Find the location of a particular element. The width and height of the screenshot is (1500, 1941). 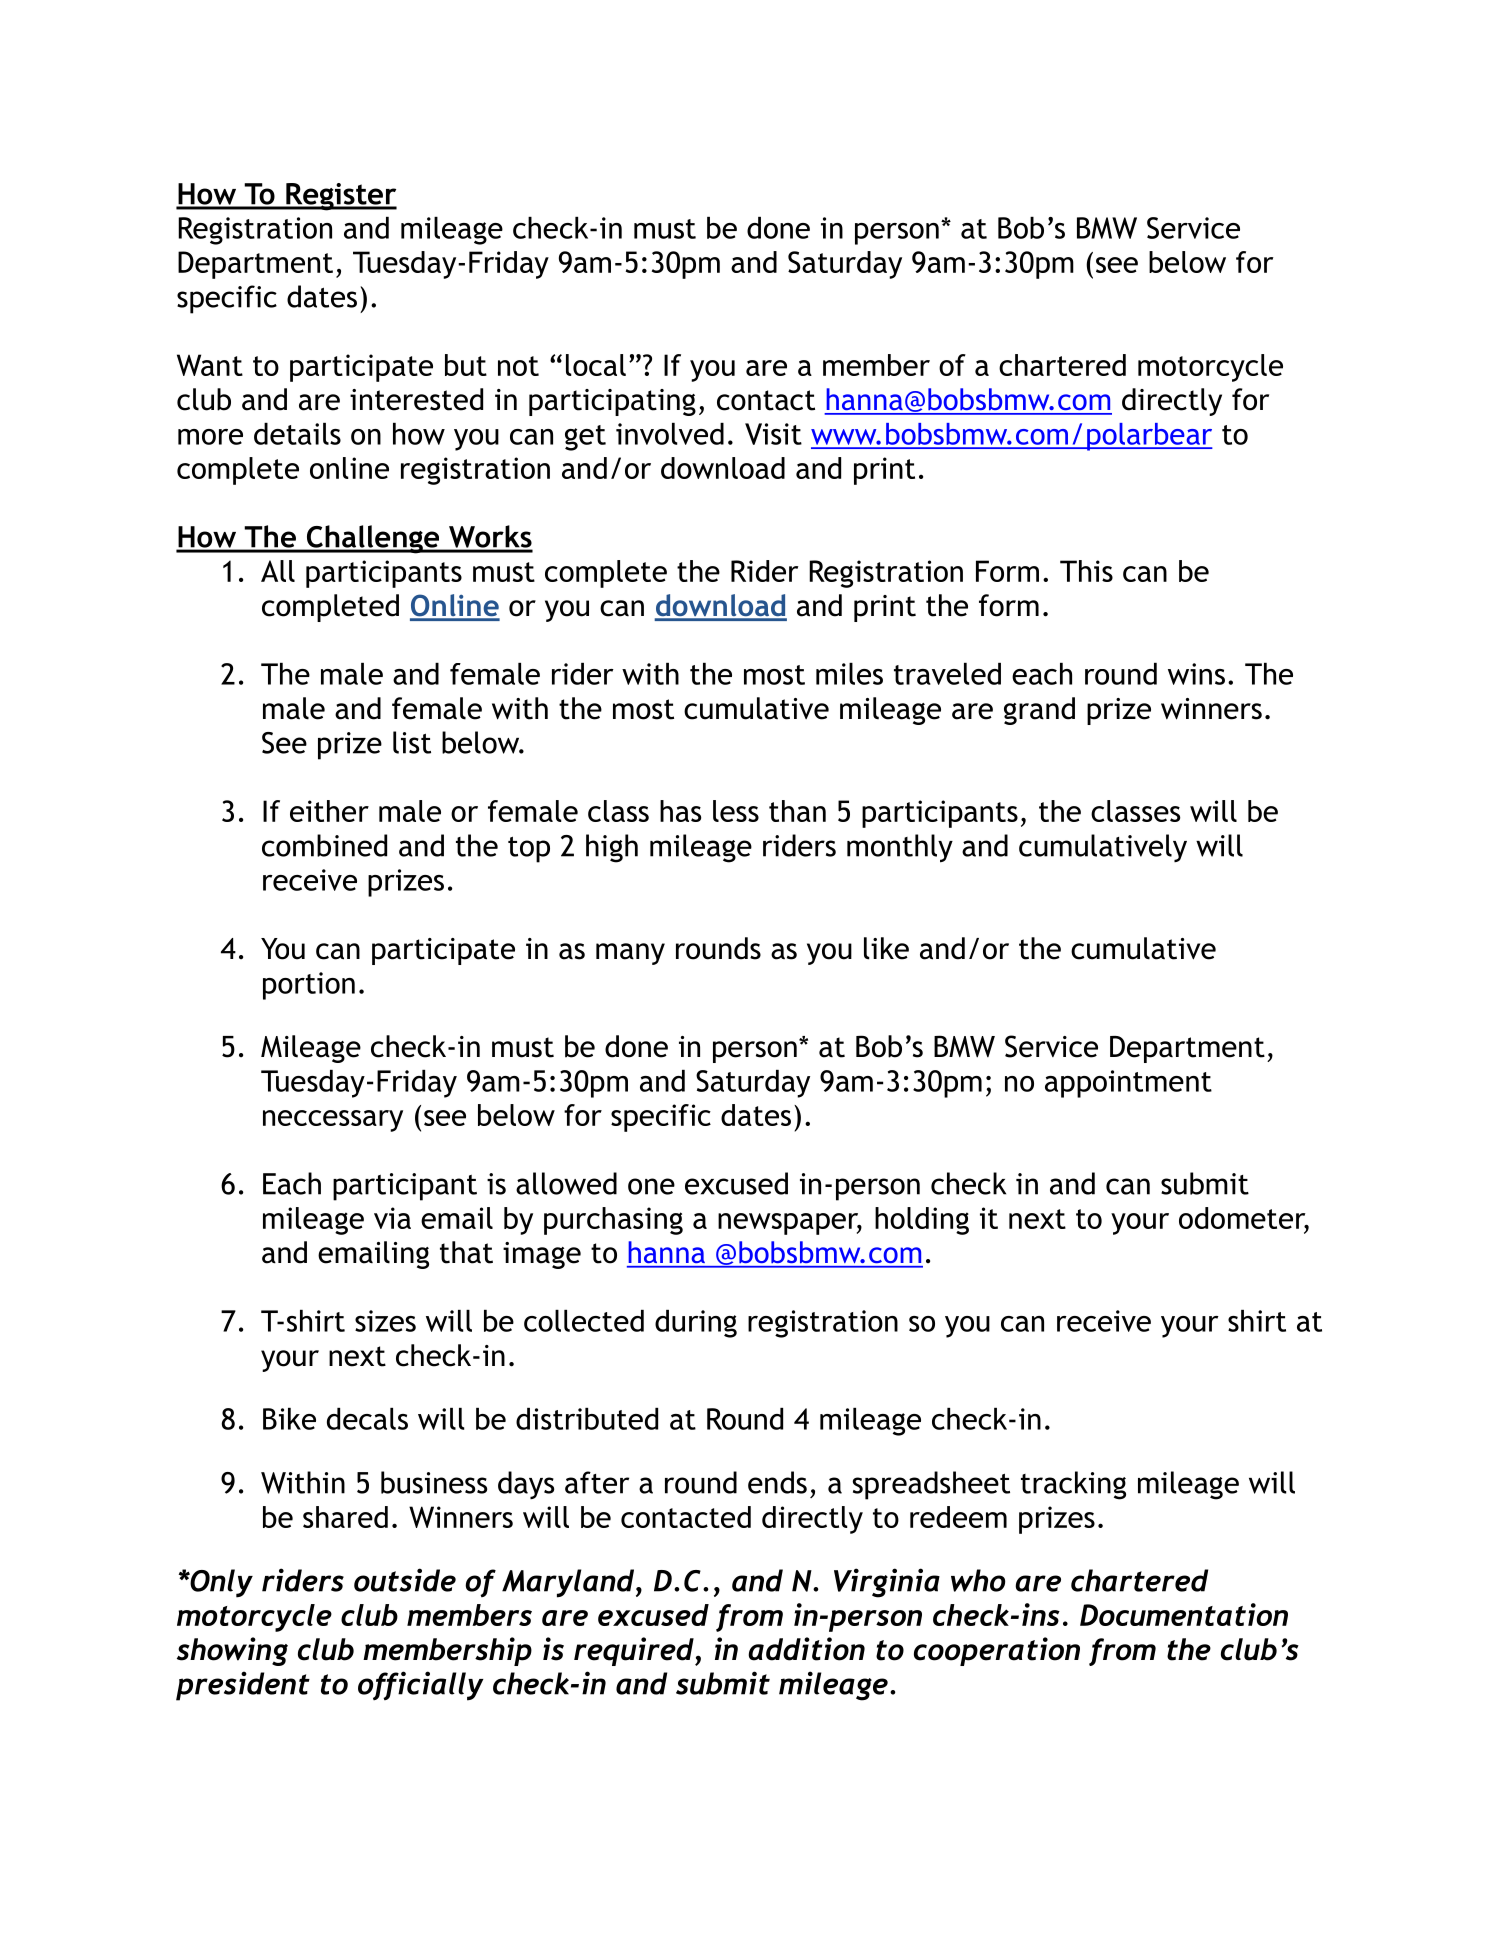

like is located at coordinates (886, 948).
